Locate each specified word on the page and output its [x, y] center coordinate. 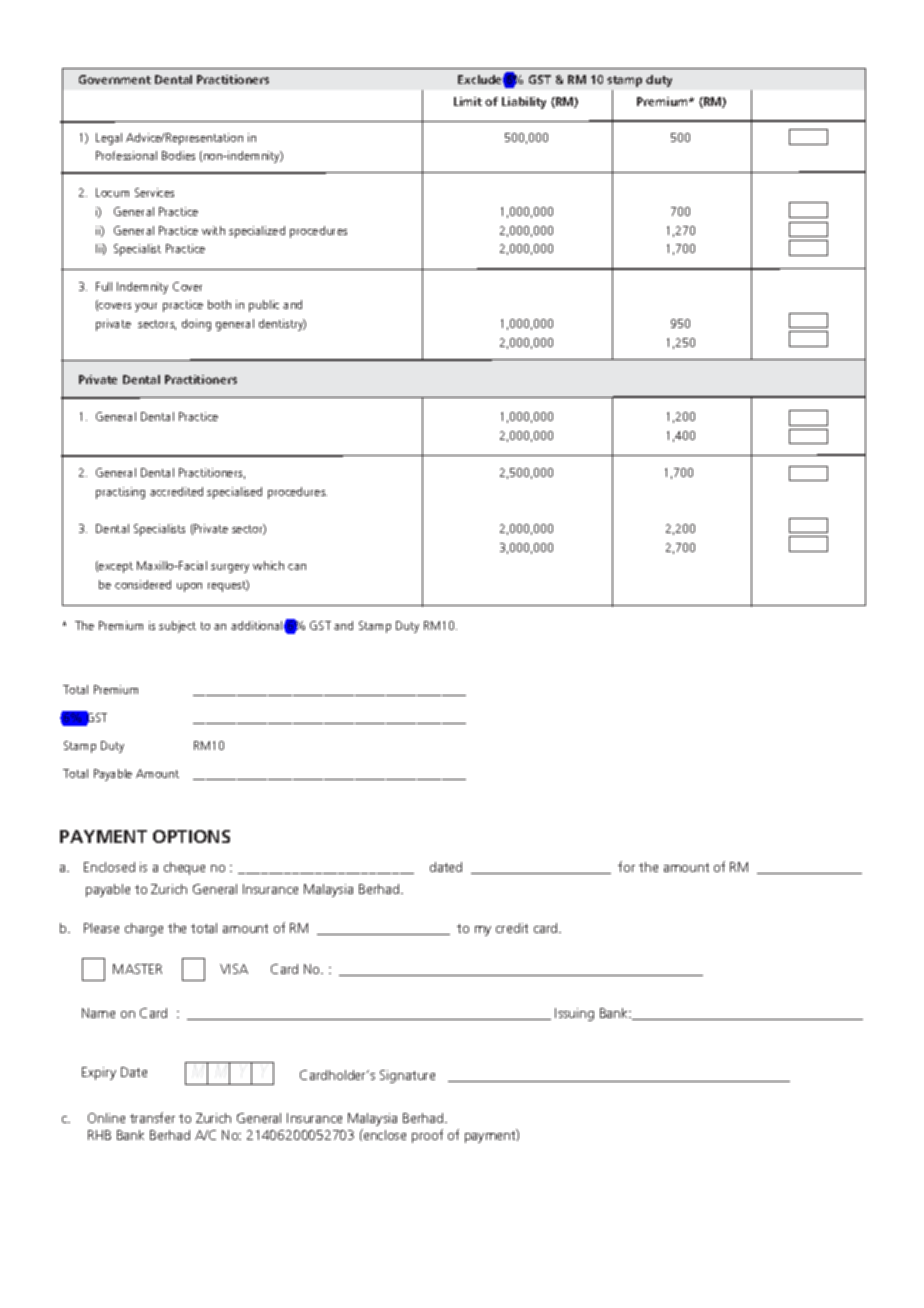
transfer [152, 1117]
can [297, 567]
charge [144, 929]
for [626, 866]
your [146, 307]
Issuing [574, 1014]
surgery [230, 568]
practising [120, 493]
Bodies [178, 155]
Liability [524, 103]
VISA [234, 969]
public [264, 306]
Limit [468, 101]
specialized [257, 232]
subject [177, 627]
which [268, 565]
